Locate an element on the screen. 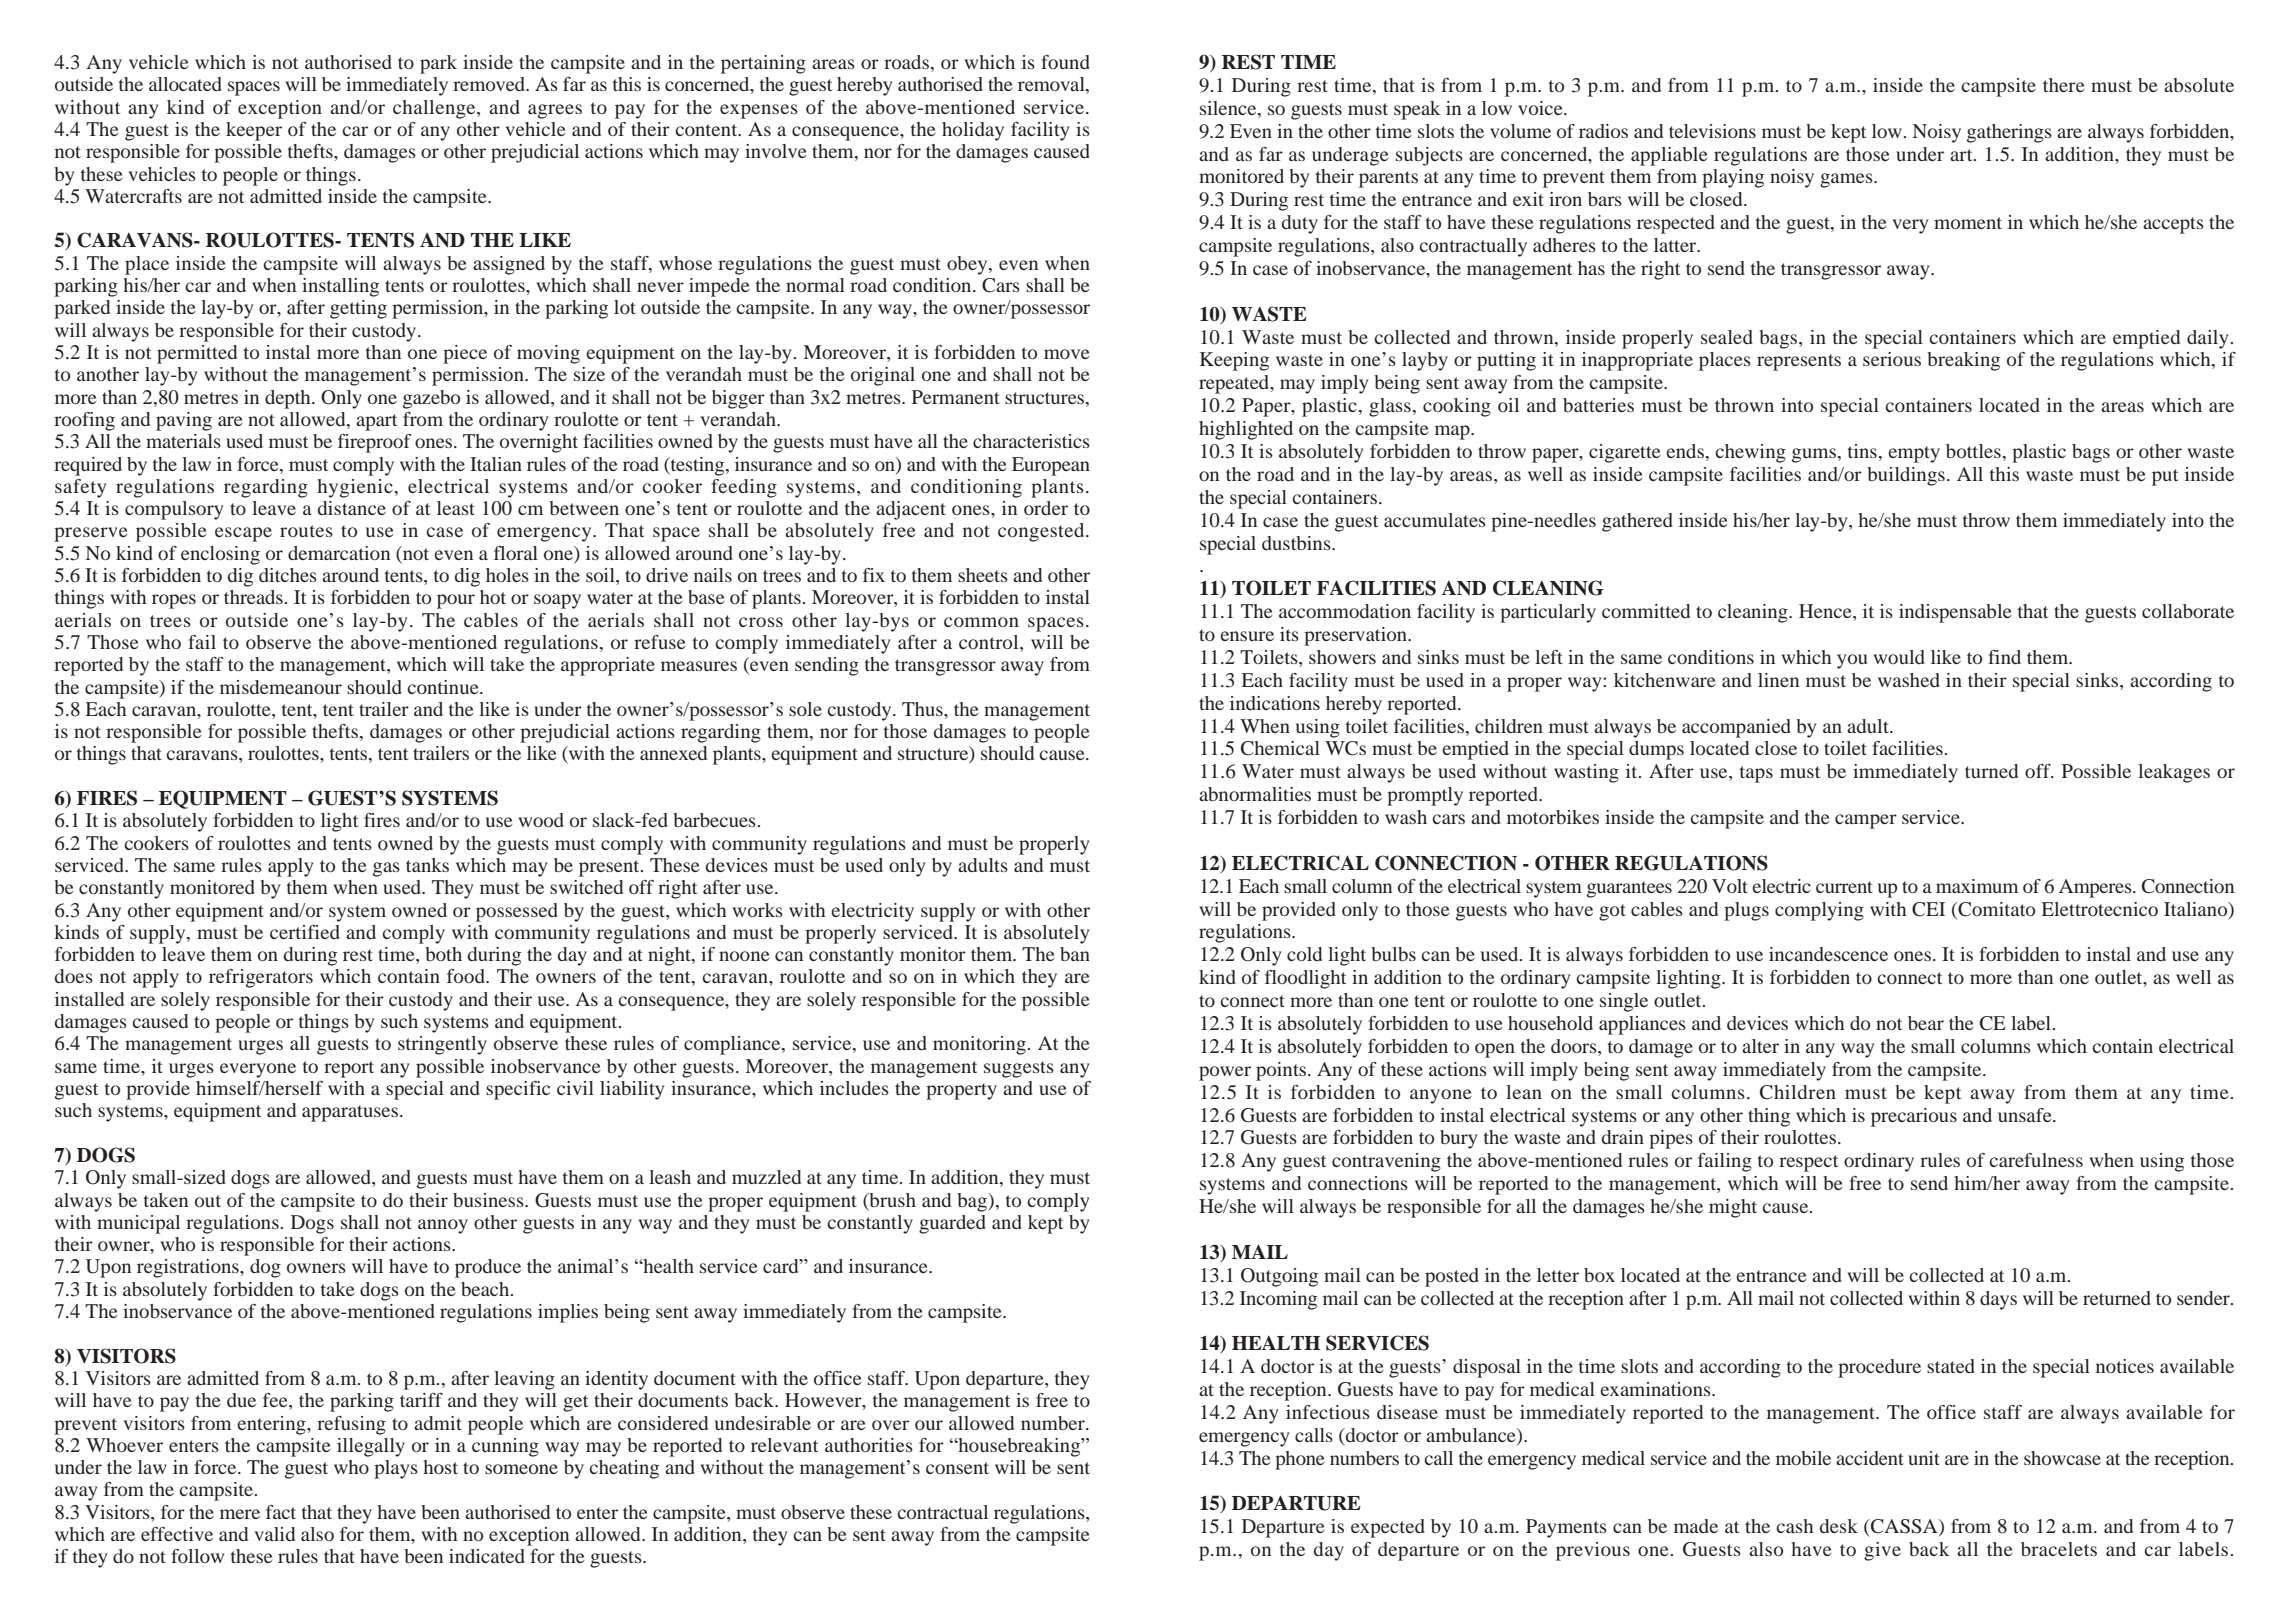 This screenshot has height=1617, width=2288. bottles is located at coordinates (1973, 451).
